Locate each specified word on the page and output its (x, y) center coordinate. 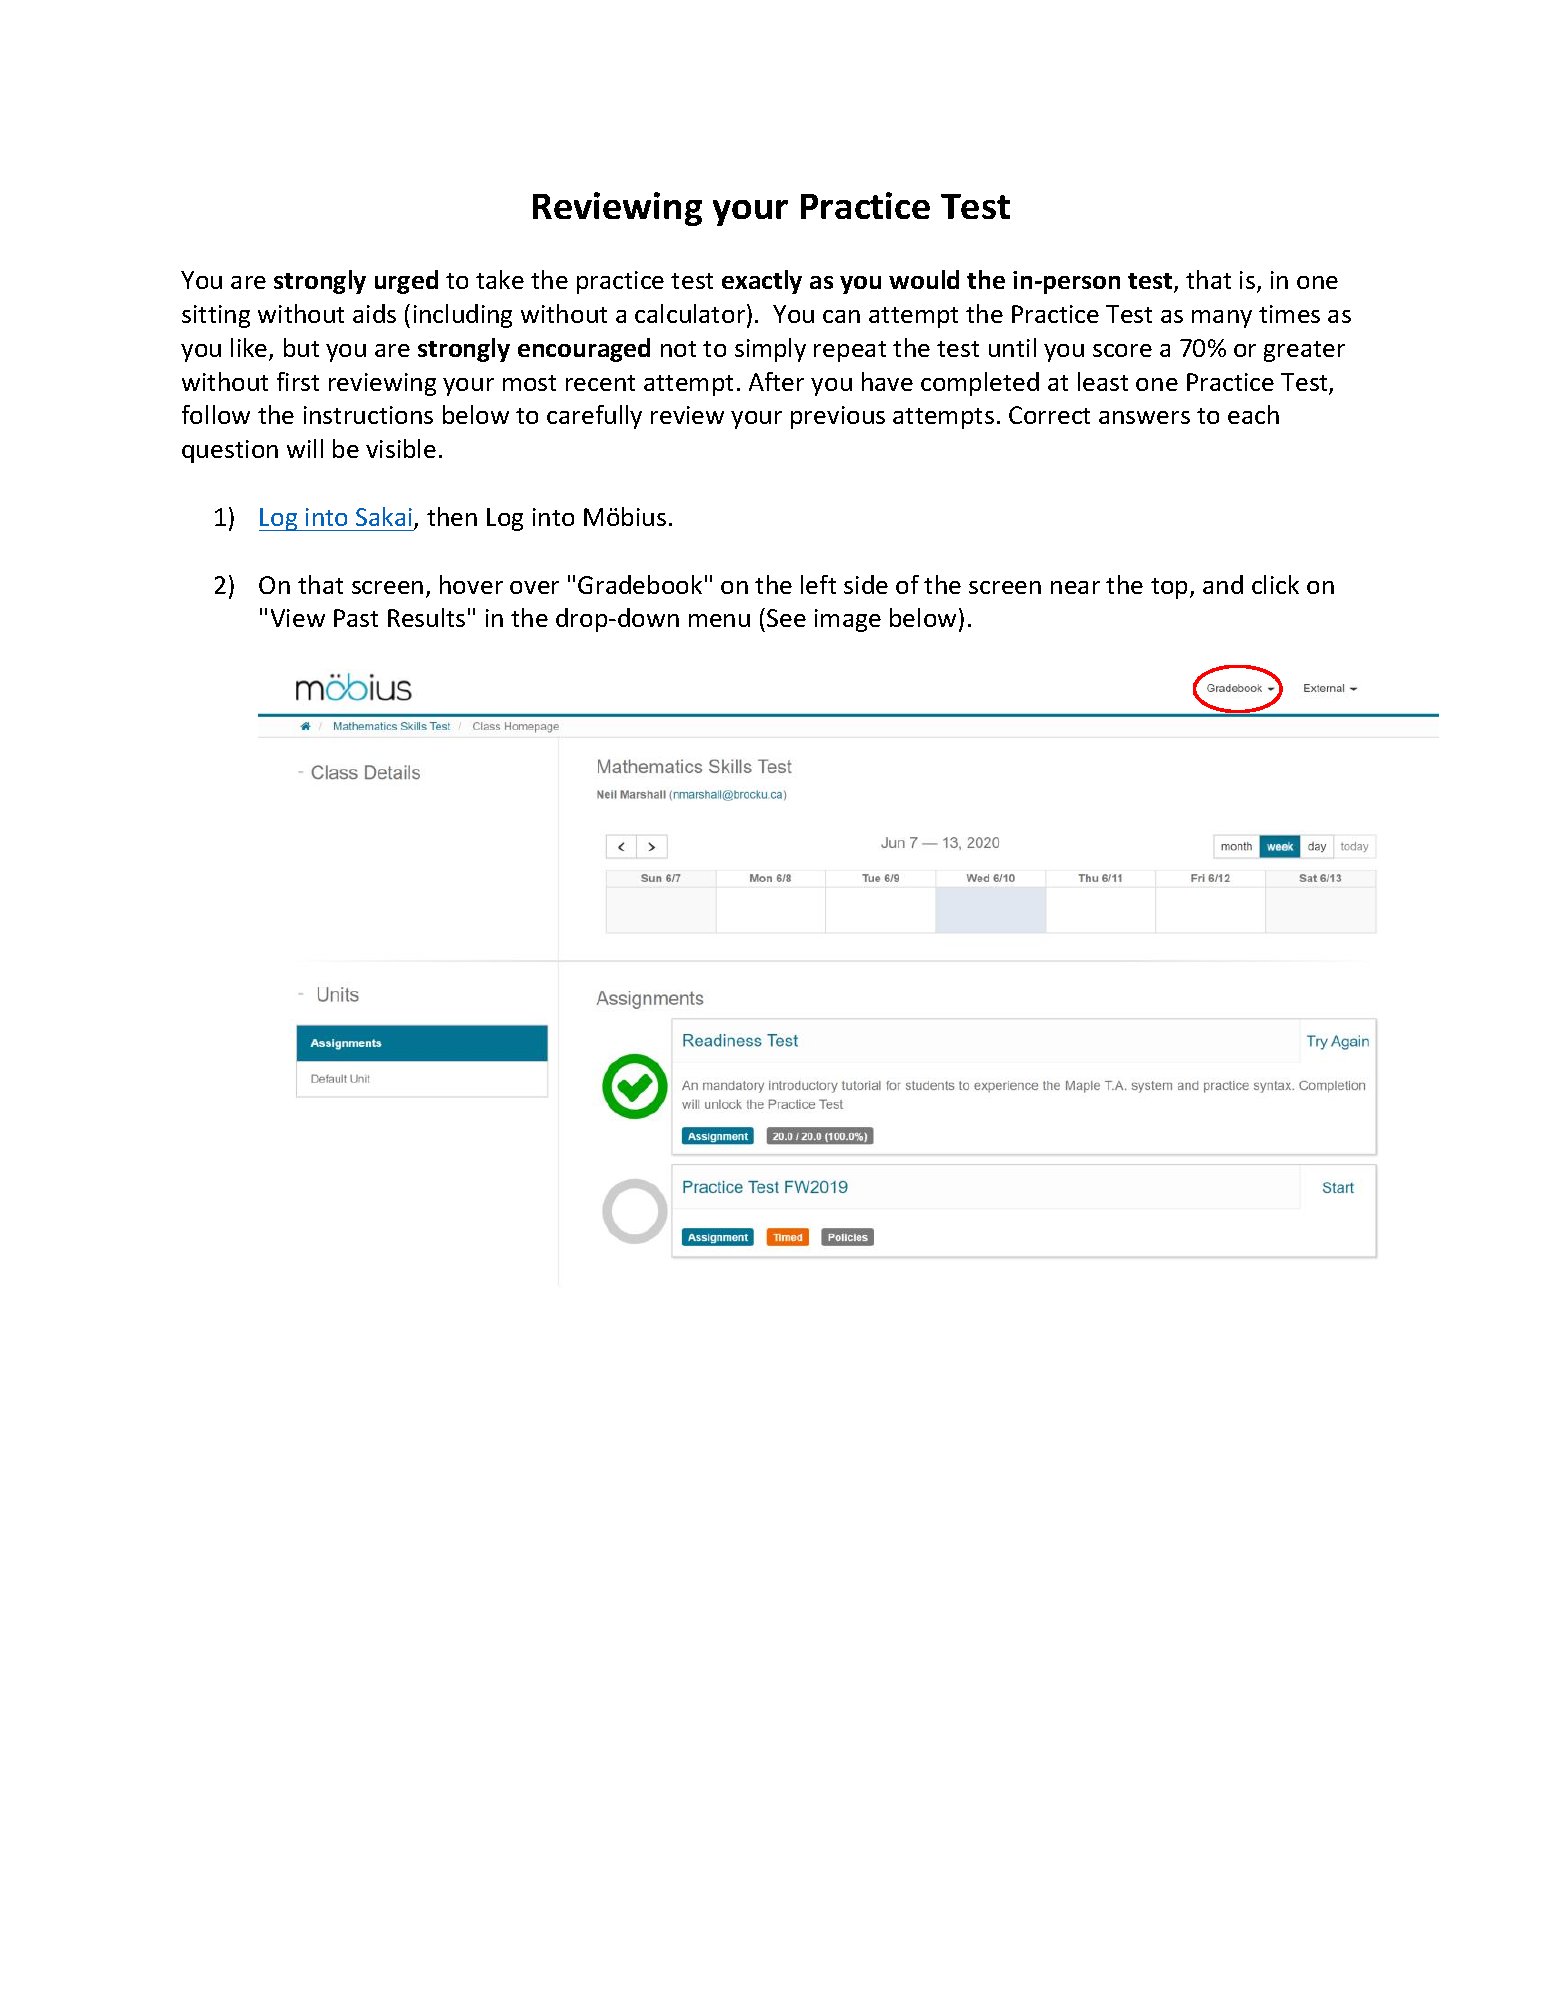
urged (406, 282)
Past (356, 618)
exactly (762, 282)
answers (1144, 417)
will (305, 448)
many (1222, 319)
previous (838, 417)
